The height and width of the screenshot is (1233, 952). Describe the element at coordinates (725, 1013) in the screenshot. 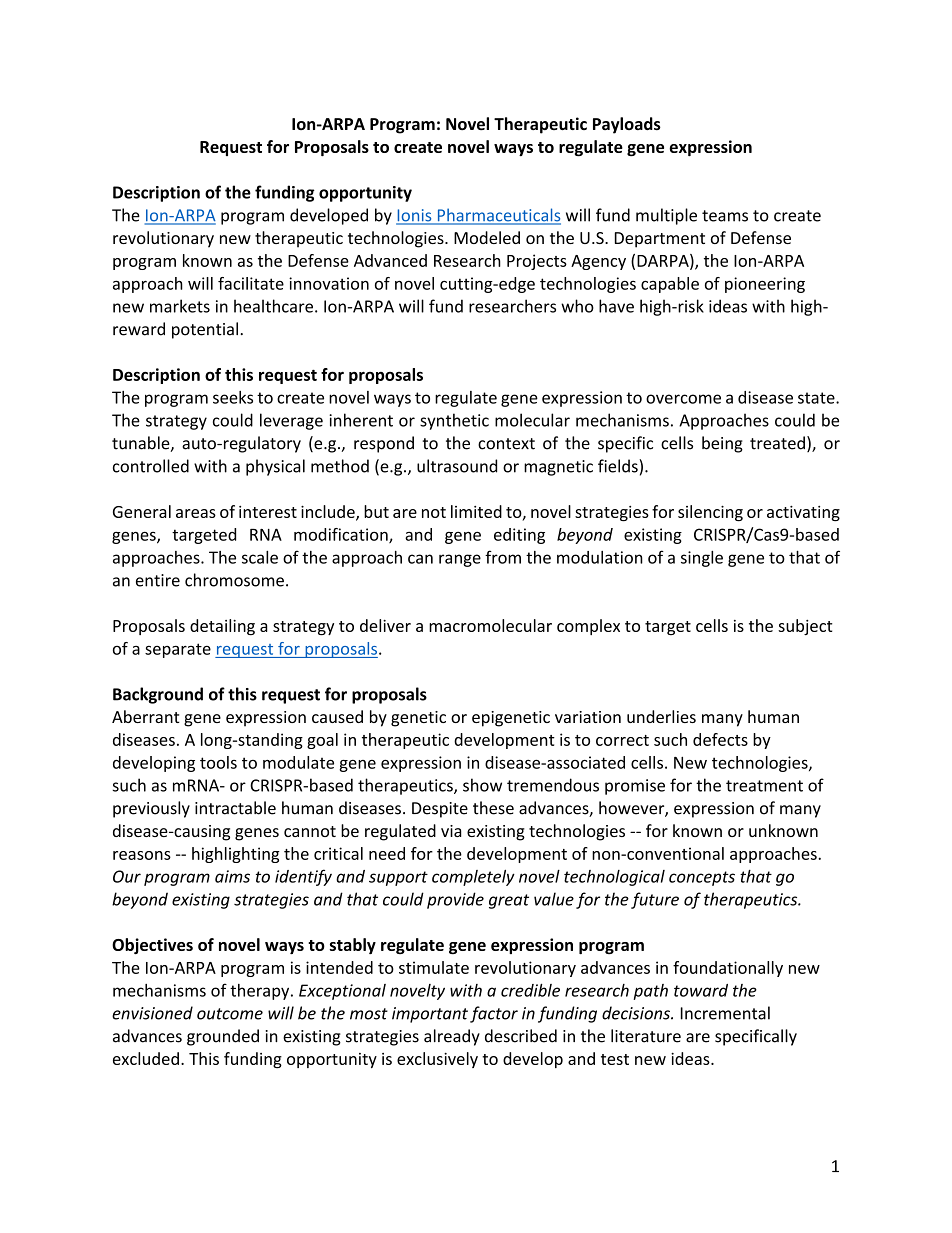

I see `Incremental` at that location.
